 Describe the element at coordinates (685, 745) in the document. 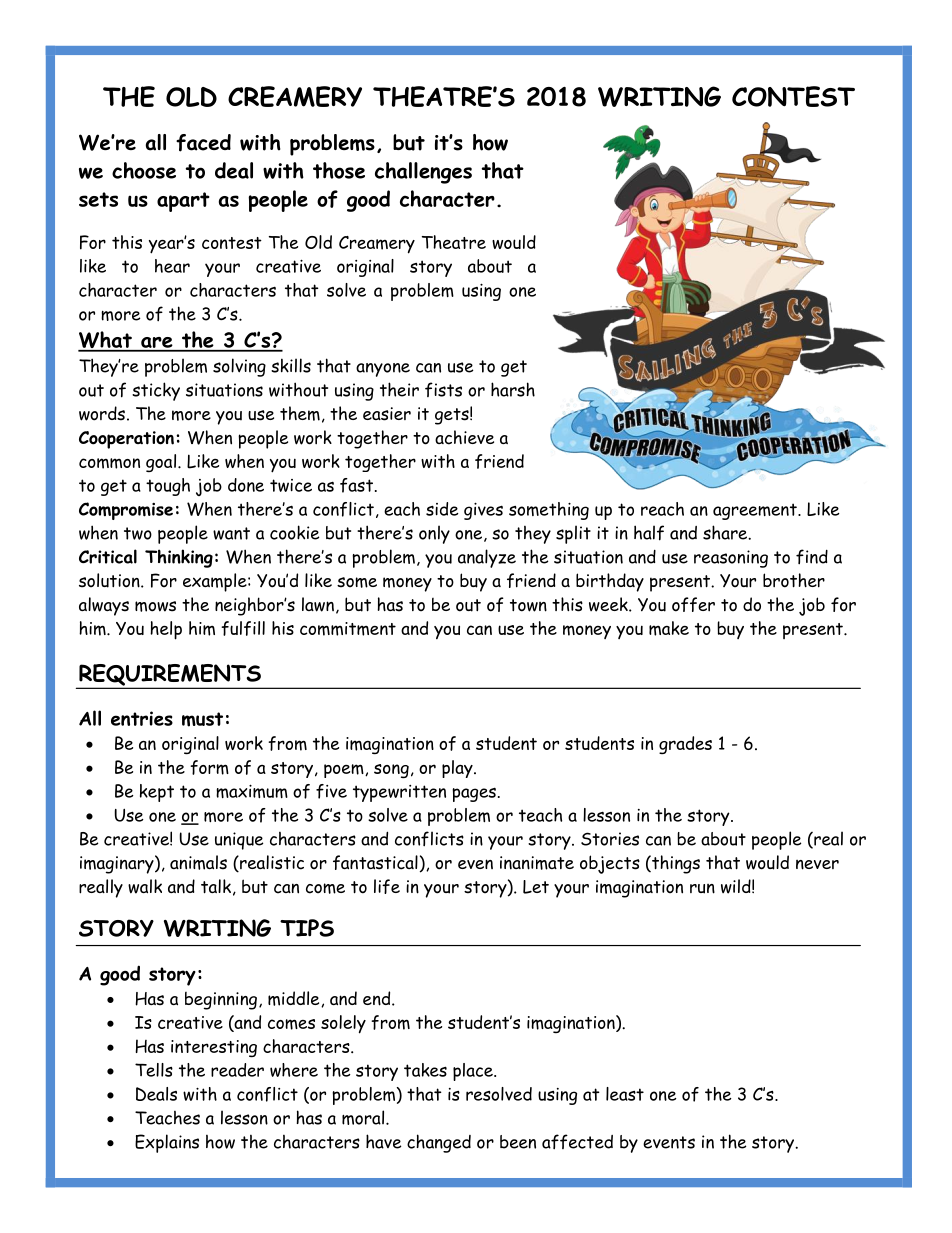

I see `grades` at that location.
